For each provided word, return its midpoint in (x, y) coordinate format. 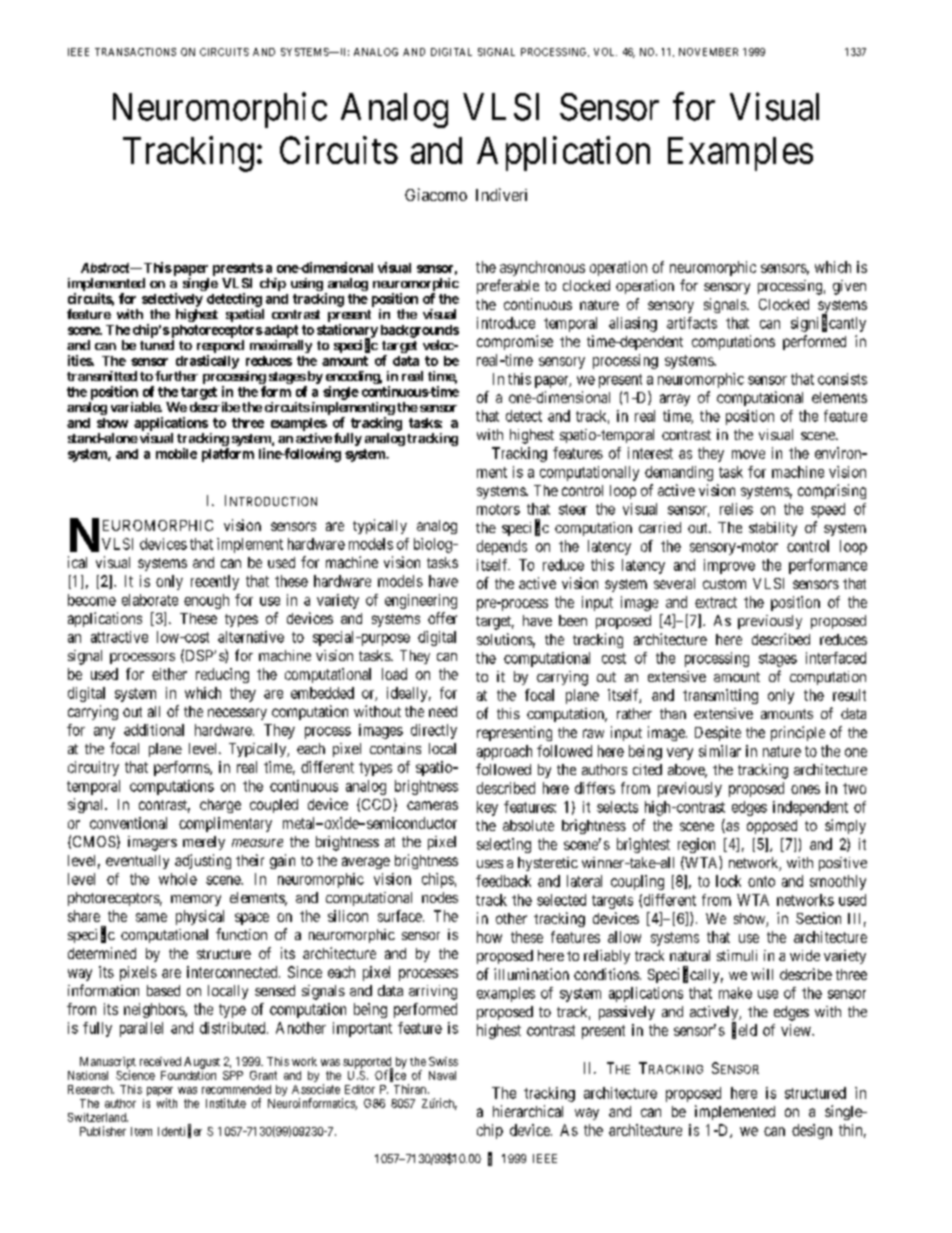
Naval (442, 1075)
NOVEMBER (708, 52)
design (812, 1131)
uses (490, 864)
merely (204, 843)
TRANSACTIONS (135, 52)
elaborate (150, 600)
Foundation (188, 1075)
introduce (506, 323)
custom (724, 584)
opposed (772, 827)
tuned (157, 345)
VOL (605, 52)
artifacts (692, 323)
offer (442, 618)
